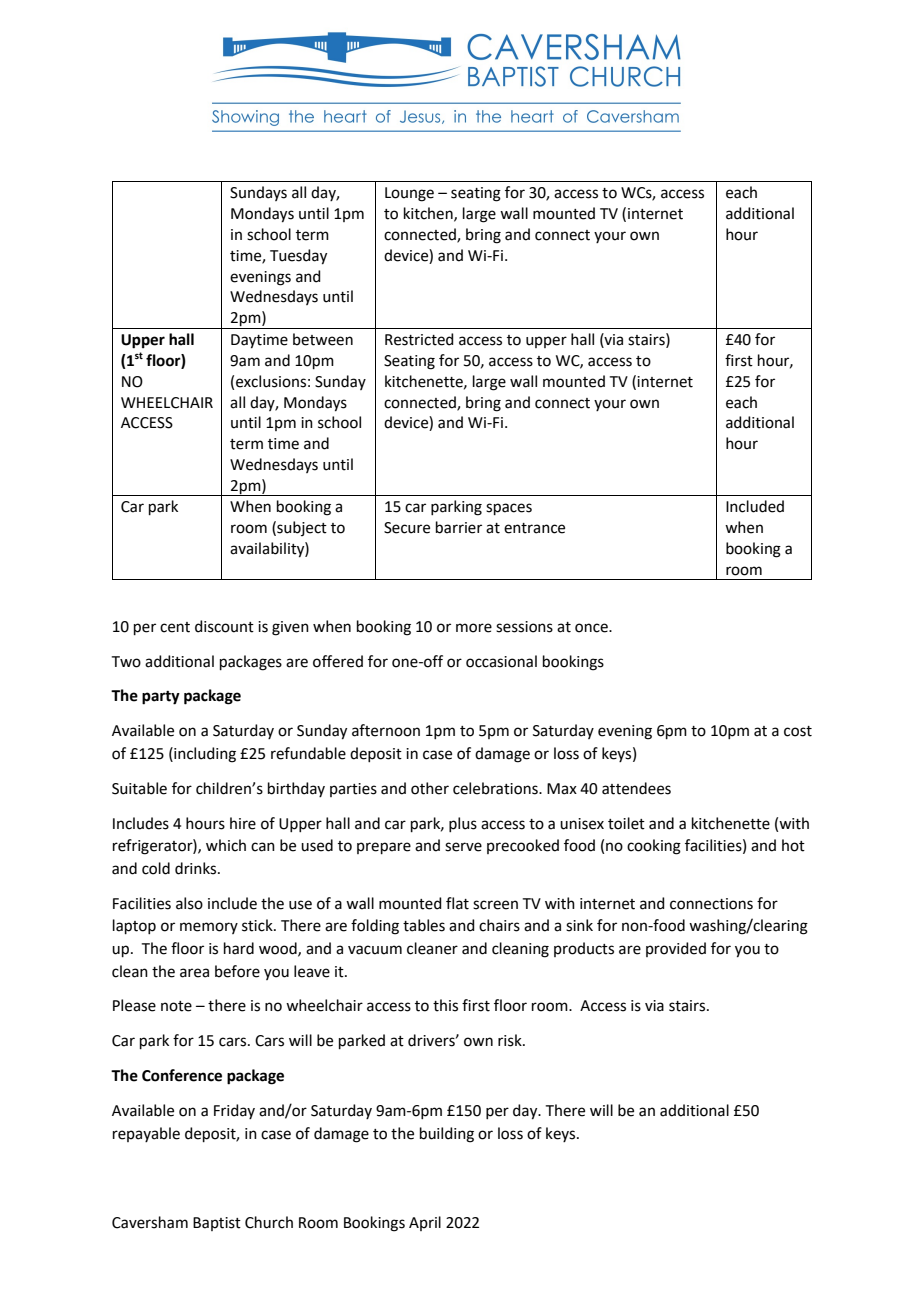 This screenshot has width=924, height=1308. I want to click on Tuesday, so click(298, 257).
